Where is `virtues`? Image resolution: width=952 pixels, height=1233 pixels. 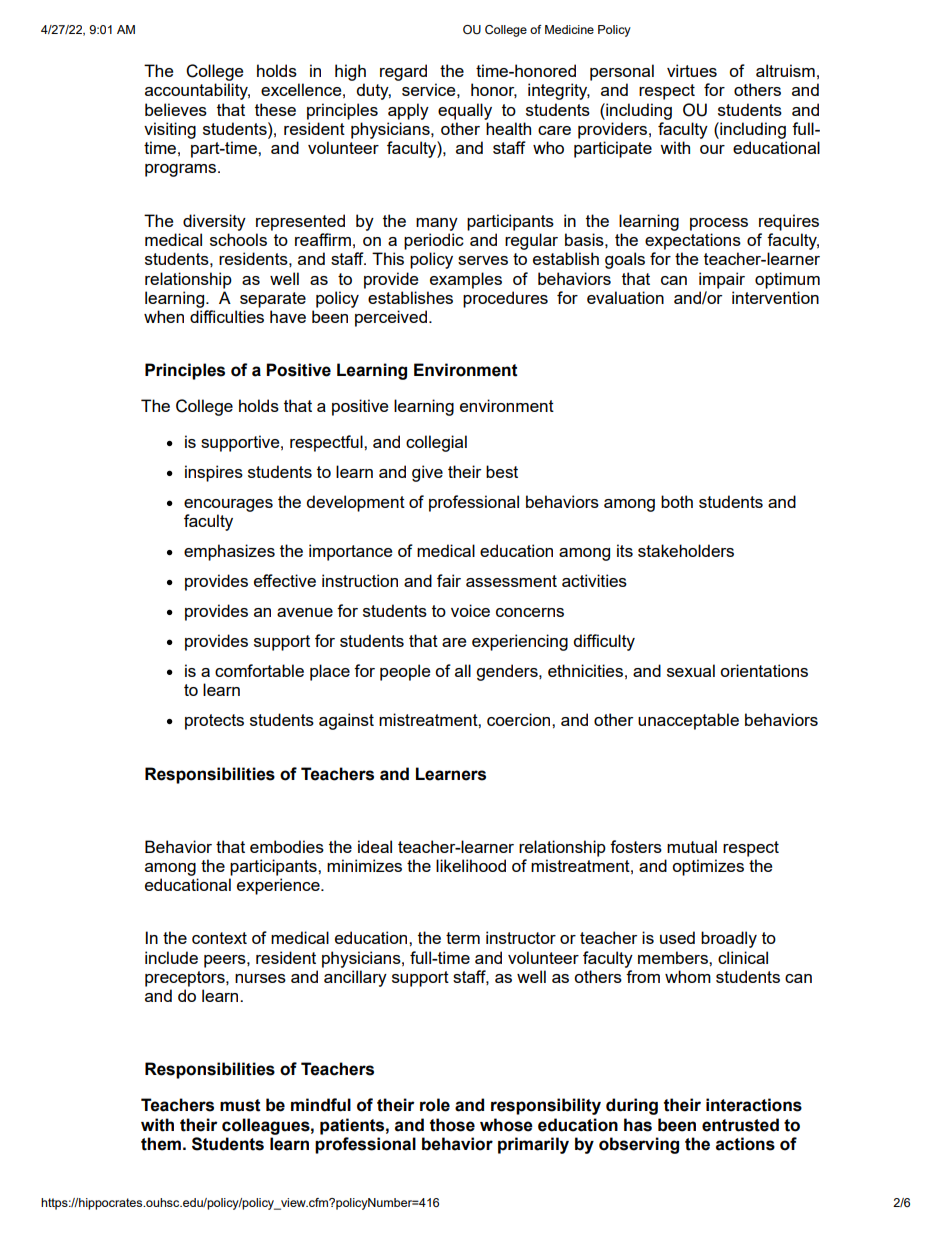 virtues is located at coordinates (692, 70).
